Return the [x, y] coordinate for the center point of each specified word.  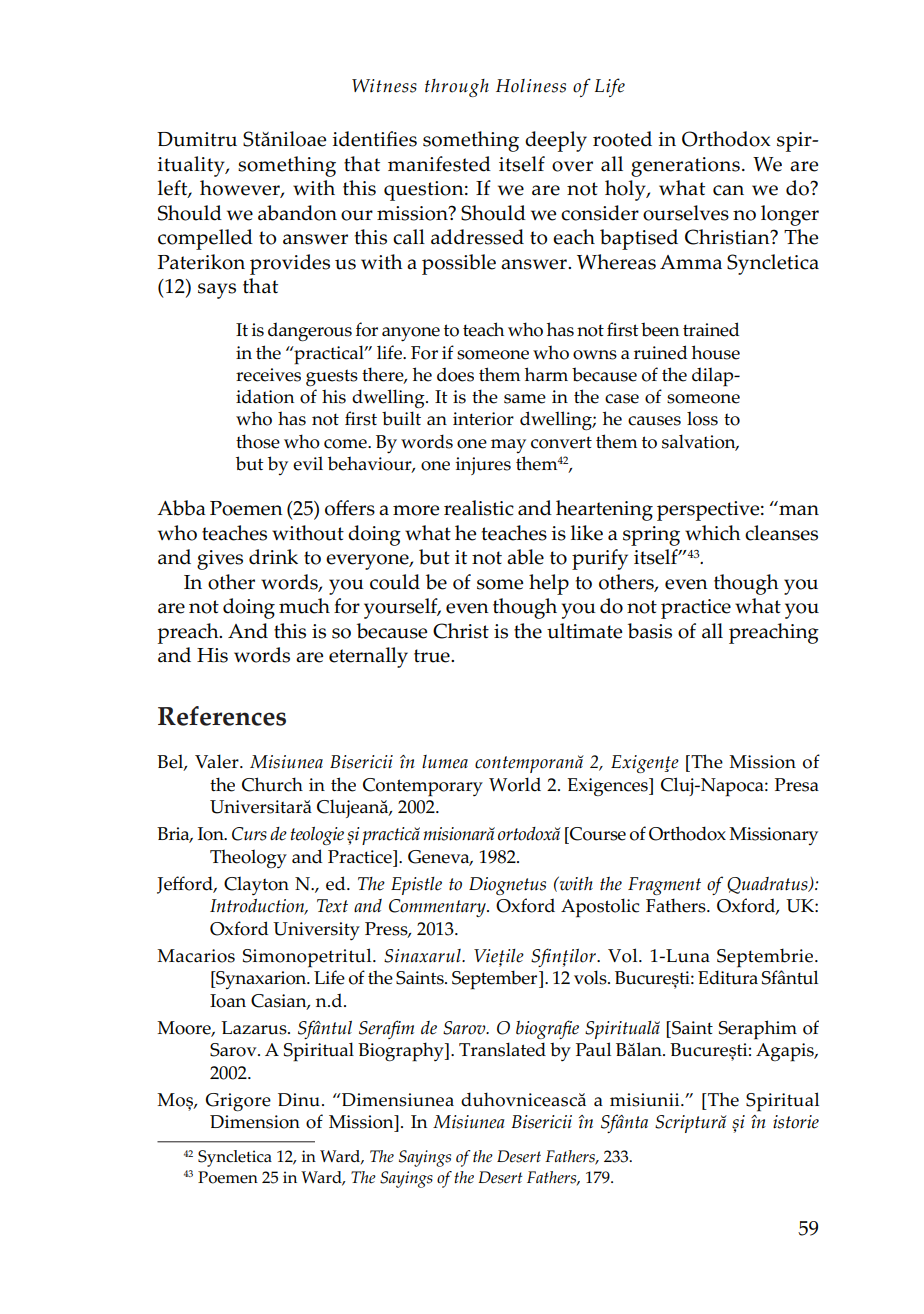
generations [685, 167]
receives [268, 375]
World [515, 784]
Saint [691, 1028]
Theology [248, 858]
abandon [297, 213]
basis [650, 631]
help [549, 584]
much [304, 606]
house [716, 352]
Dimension [255, 1122]
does [455, 374]
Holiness [531, 86]
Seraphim [758, 1030]
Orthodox [687, 833]
